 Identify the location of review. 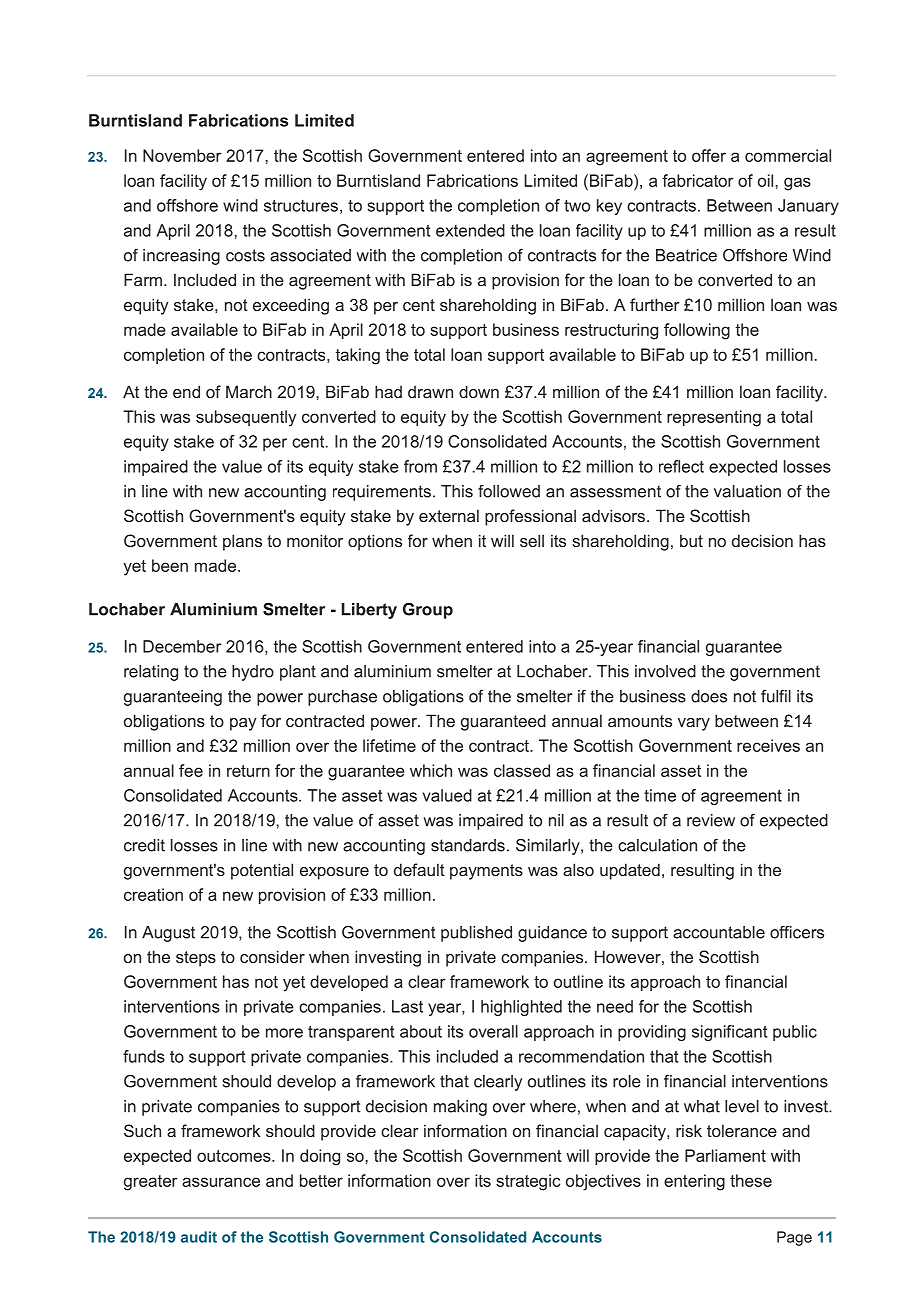
(711, 820).
